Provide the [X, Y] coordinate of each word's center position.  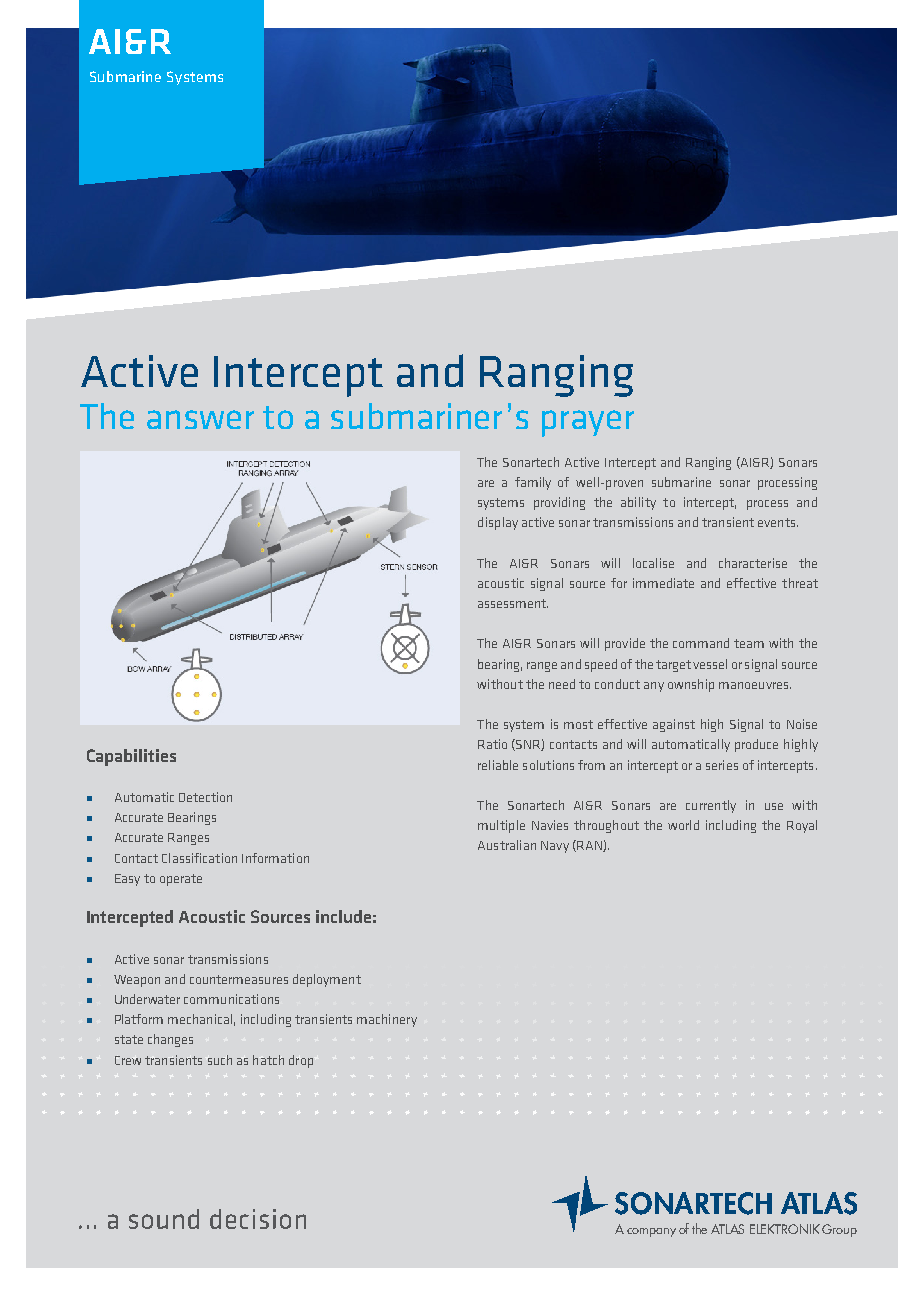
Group [839, 1230]
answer [200, 419]
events [778, 522]
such [220, 1060]
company [651, 1232]
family [533, 483]
